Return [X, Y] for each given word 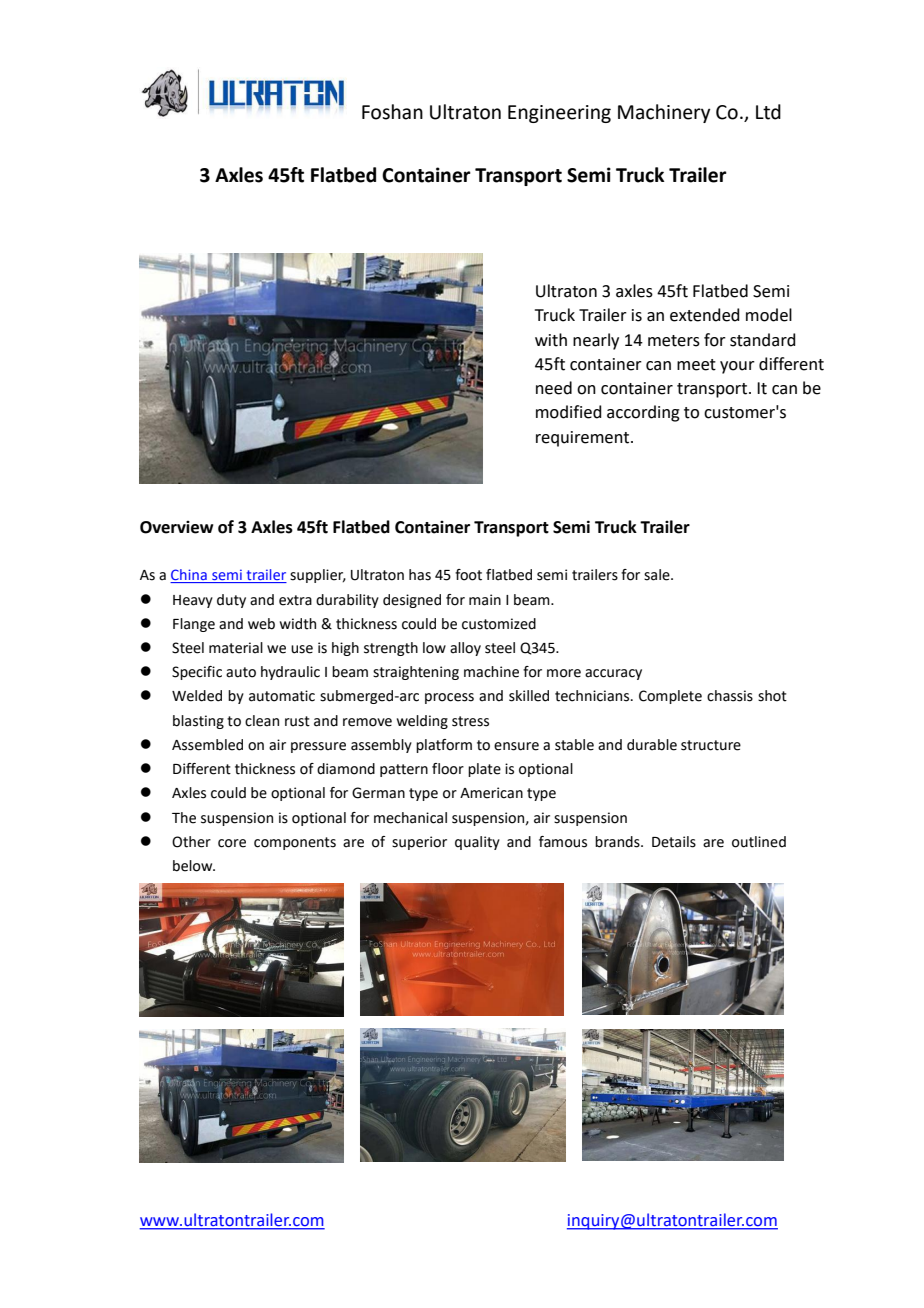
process [449, 698]
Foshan [392, 112]
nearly [596, 341]
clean [262, 721]
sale [658, 575]
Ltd [768, 112]
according [643, 413]
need [554, 388]
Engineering [559, 114]
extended [705, 315]
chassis [730, 696]
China [189, 576]
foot [468, 575]
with [551, 340]
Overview [176, 527]
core [232, 843]
